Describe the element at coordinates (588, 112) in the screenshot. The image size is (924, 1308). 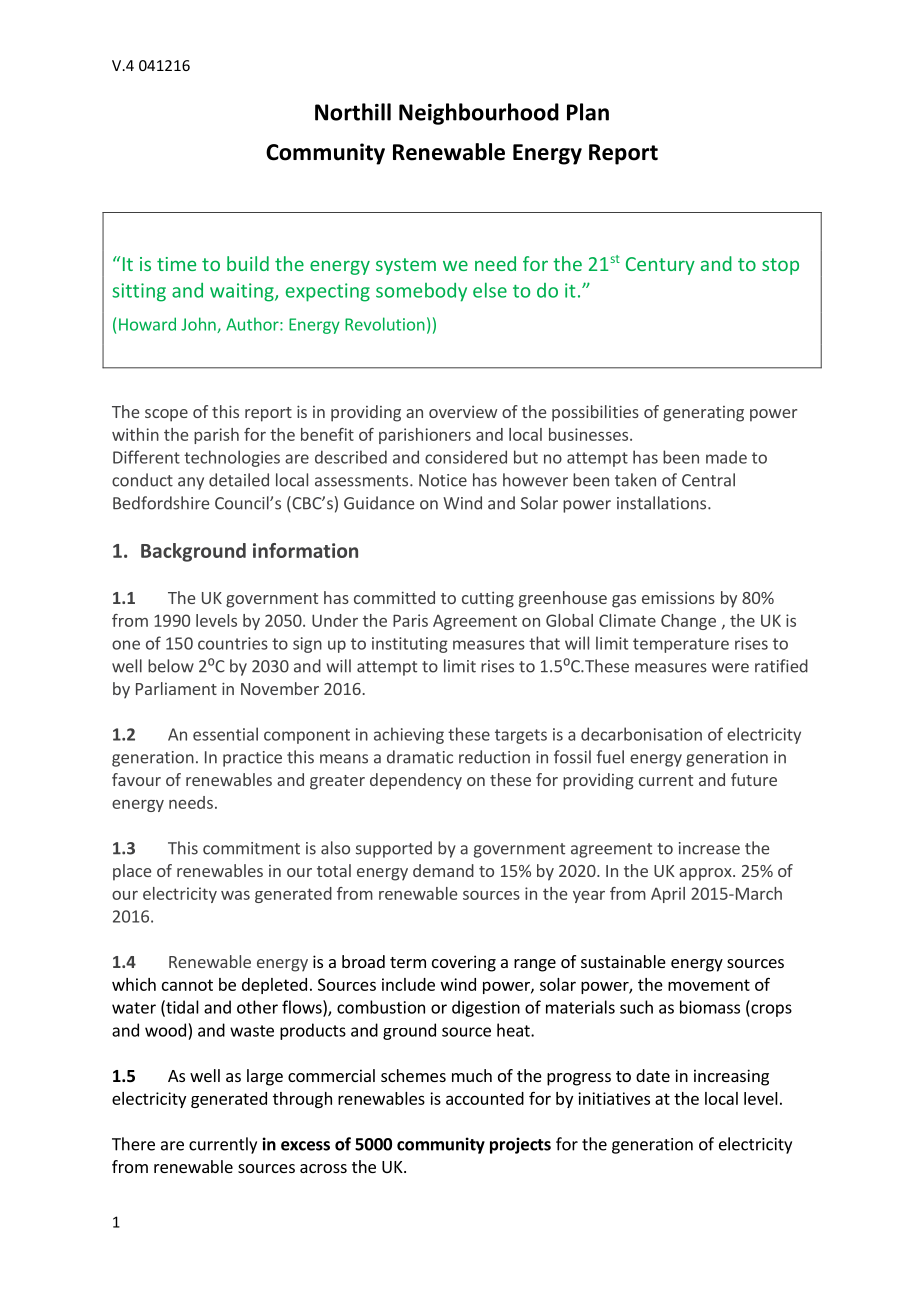
I see `Plan` at that location.
